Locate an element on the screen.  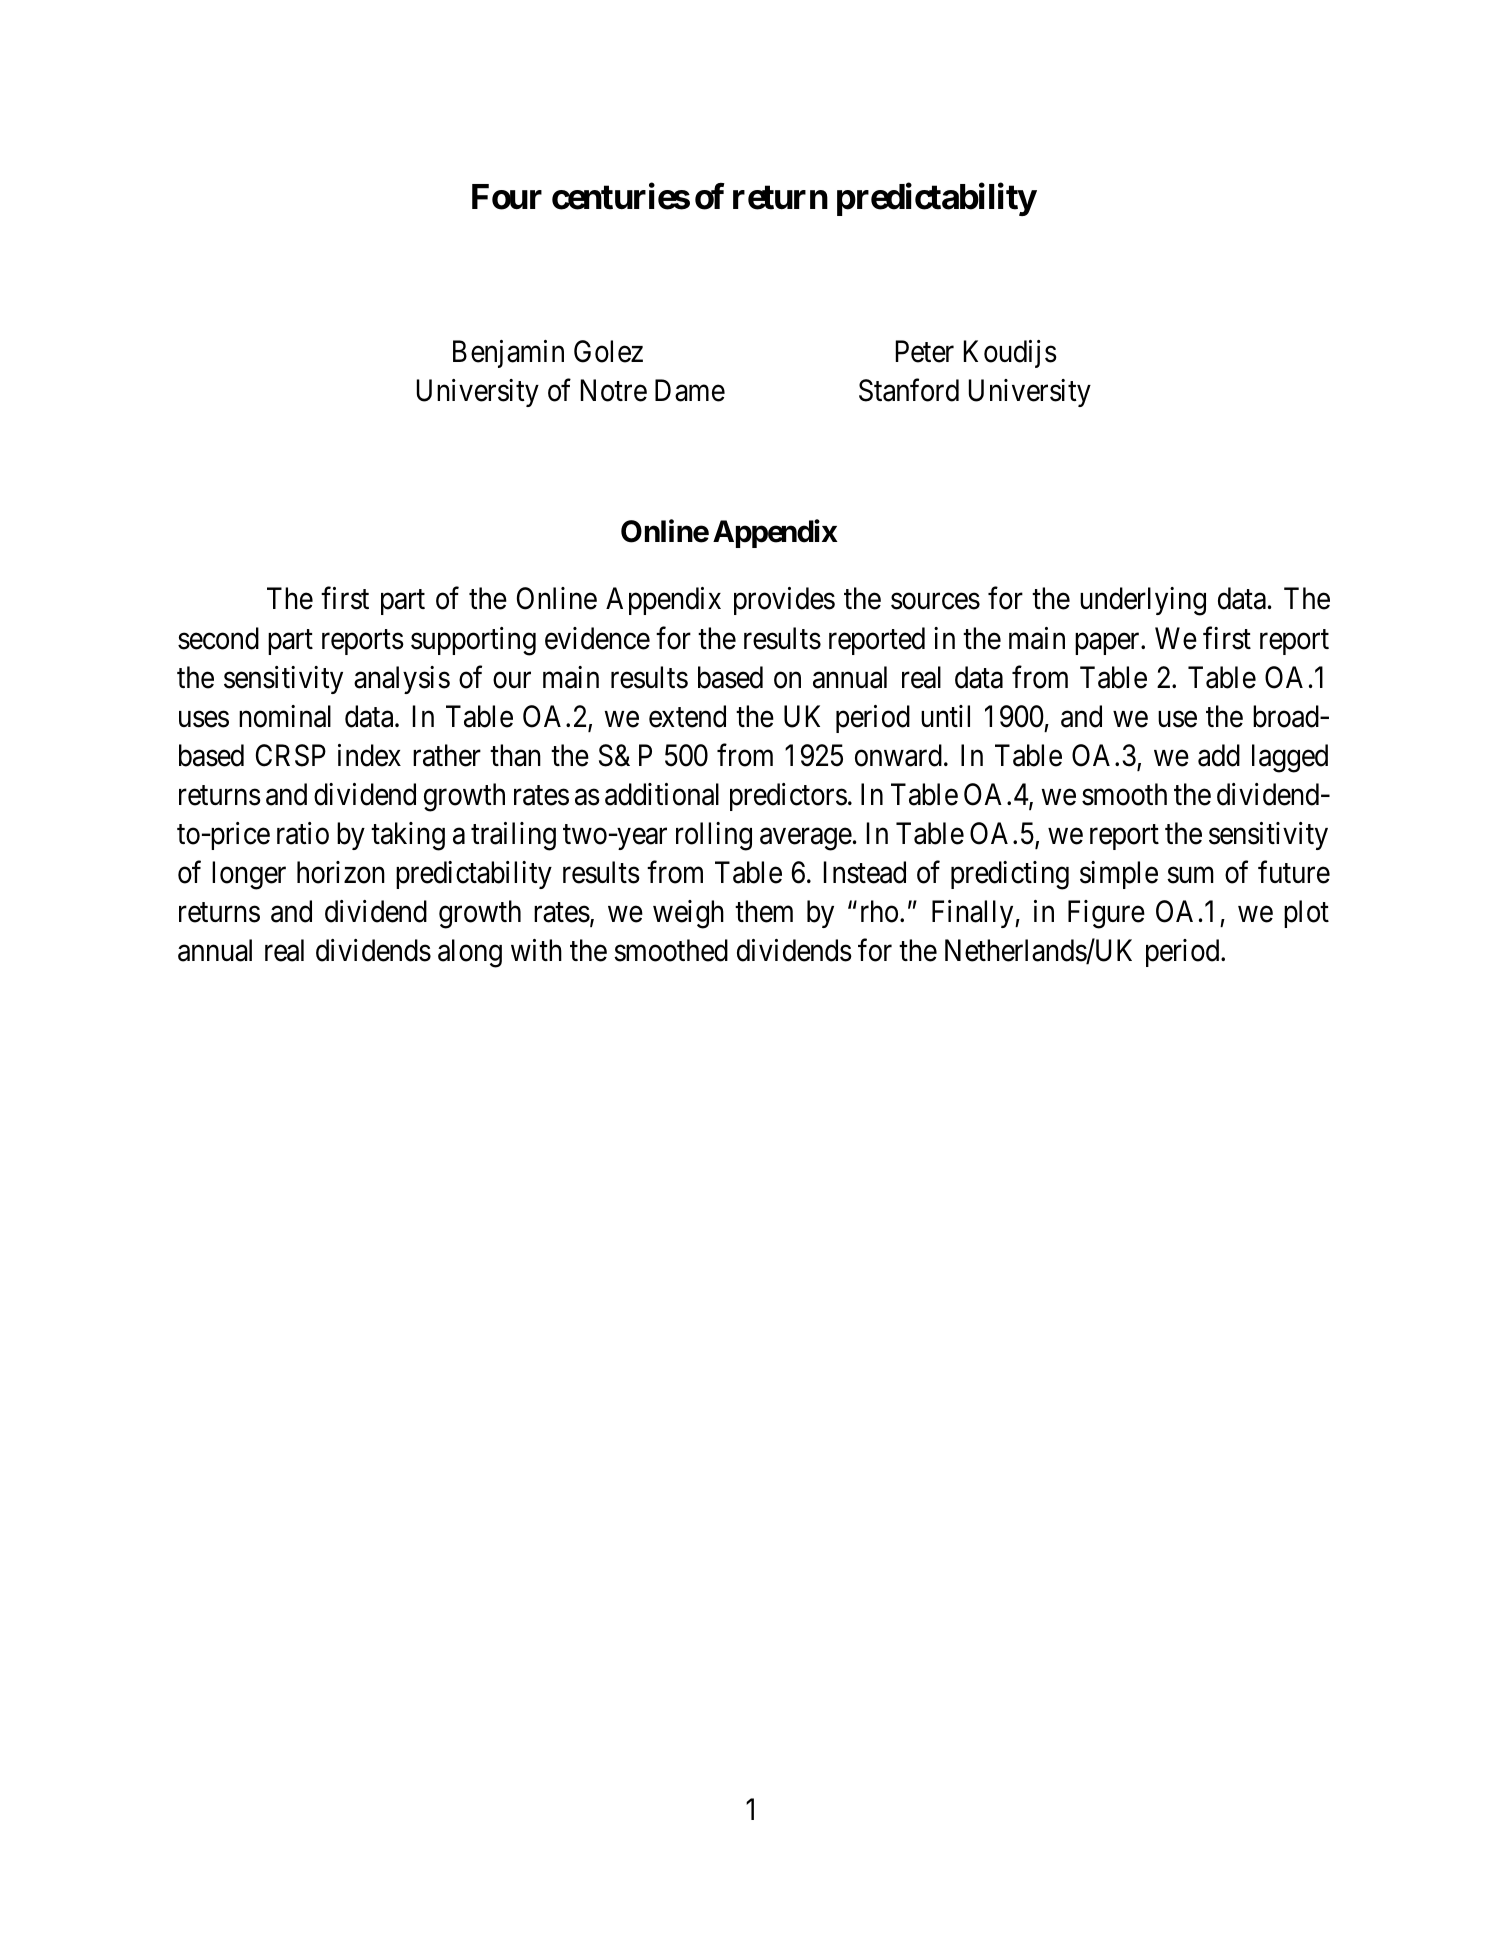
along is located at coordinates (470, 953).
